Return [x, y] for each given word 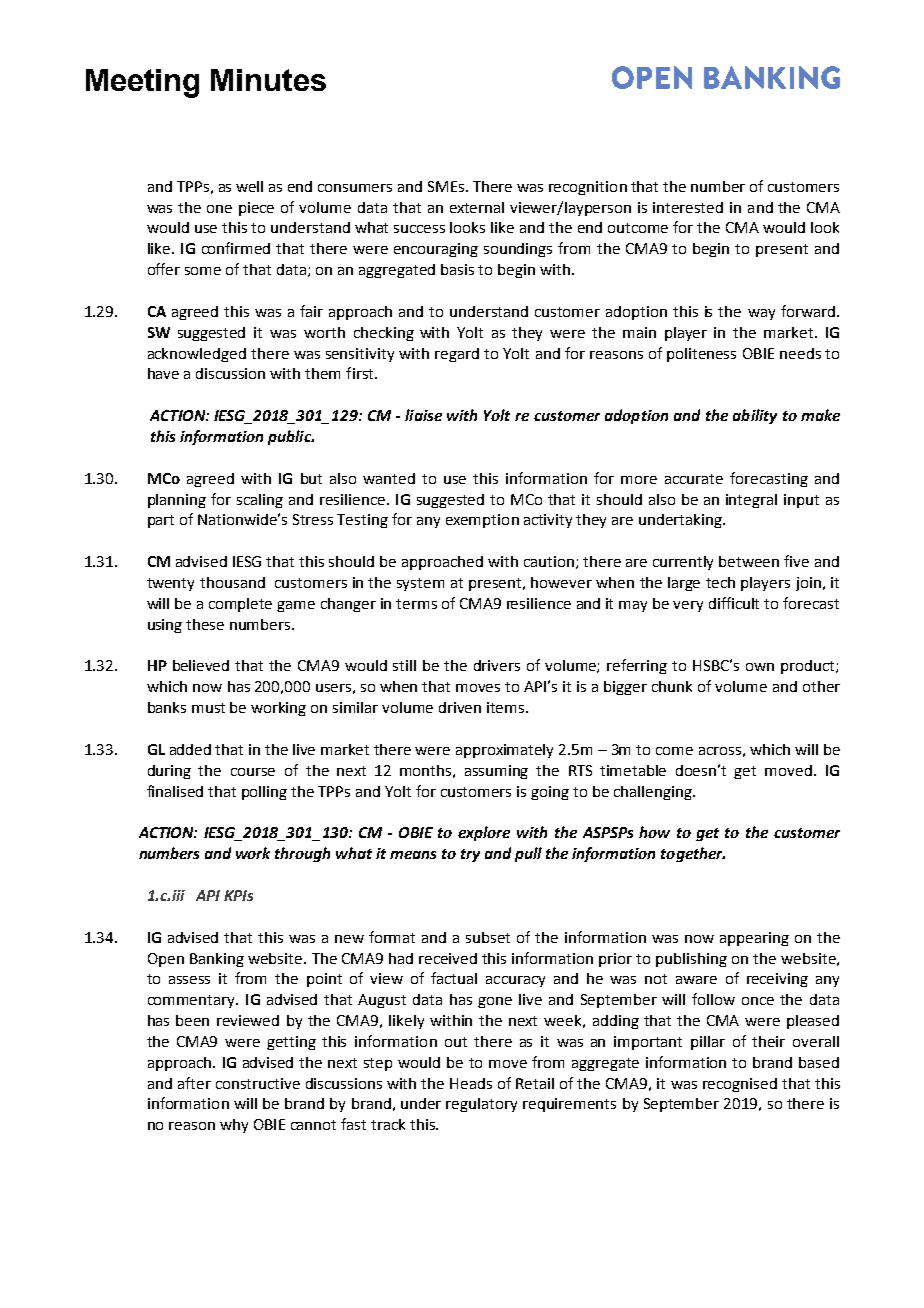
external [477, 207]
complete [240, 605]
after [194, 1083]
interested [688, 207]
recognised [740, 1085]
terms [416, 604]
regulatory [481, 1105]
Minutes [268, 80]
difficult [734, 603]
